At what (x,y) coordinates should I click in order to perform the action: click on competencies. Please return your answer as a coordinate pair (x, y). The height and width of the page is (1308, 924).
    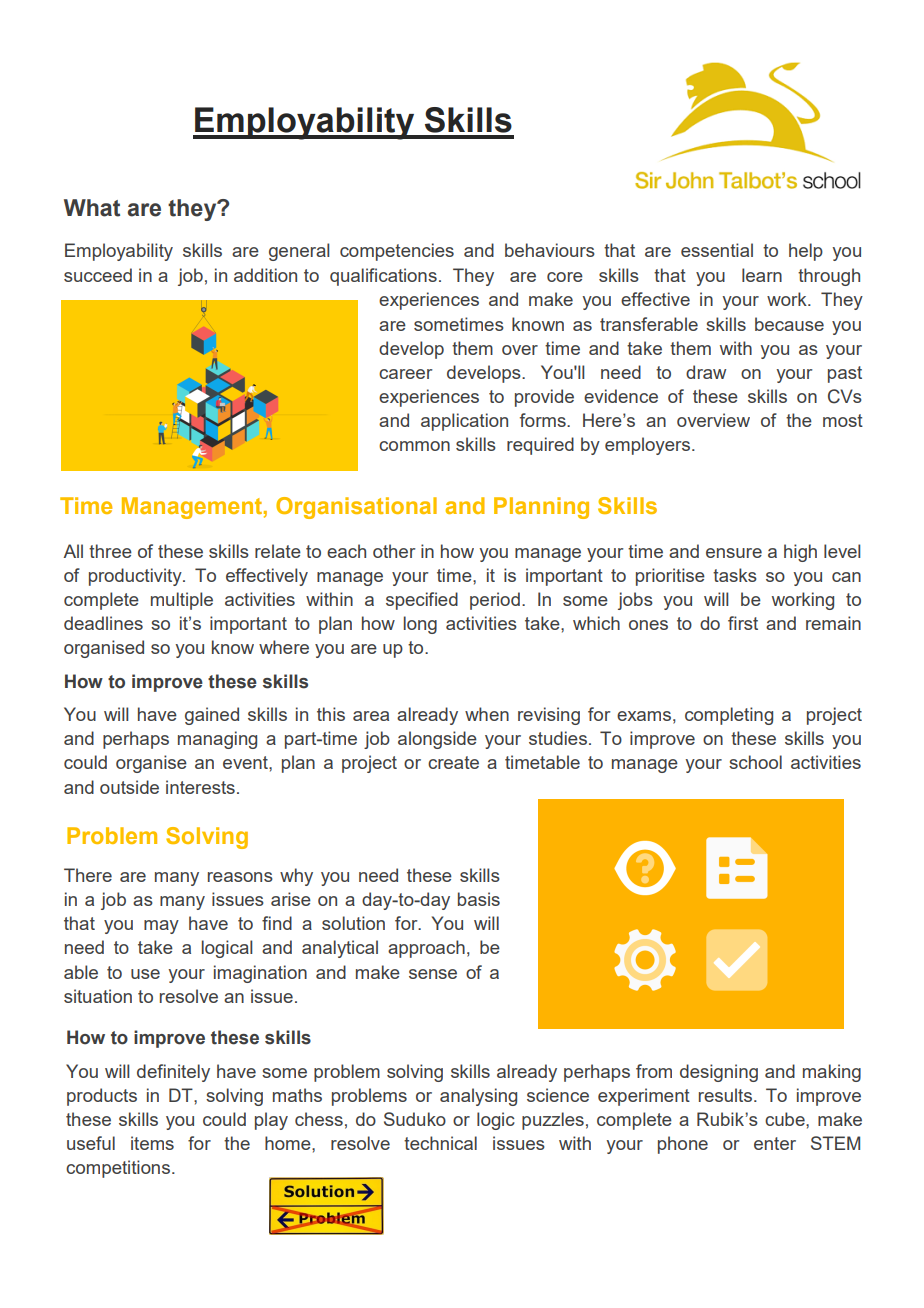
    Looking at the image, I should click on (397, 252).
